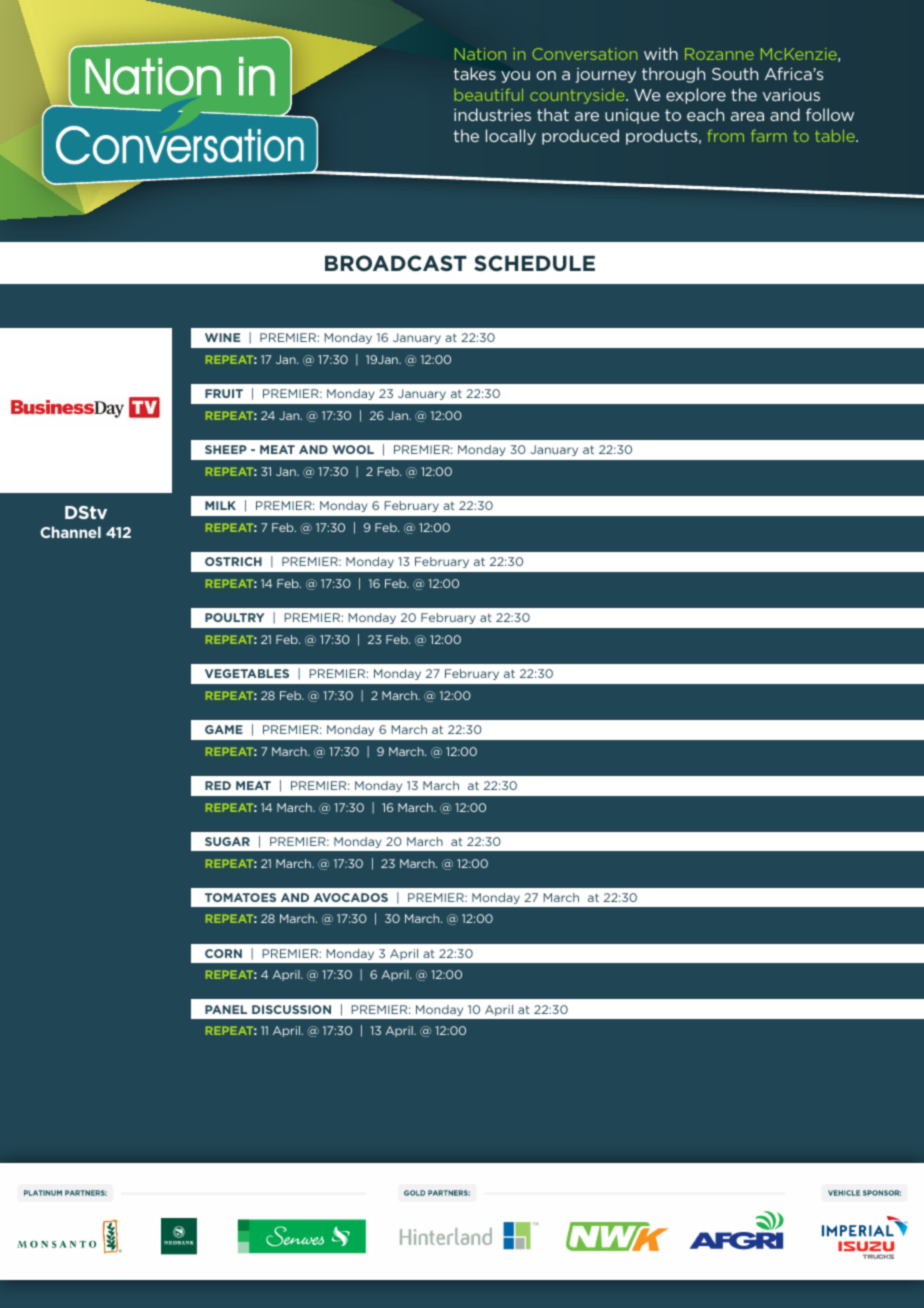  I want to click on DISCUSSION, so click(291, 1009).
